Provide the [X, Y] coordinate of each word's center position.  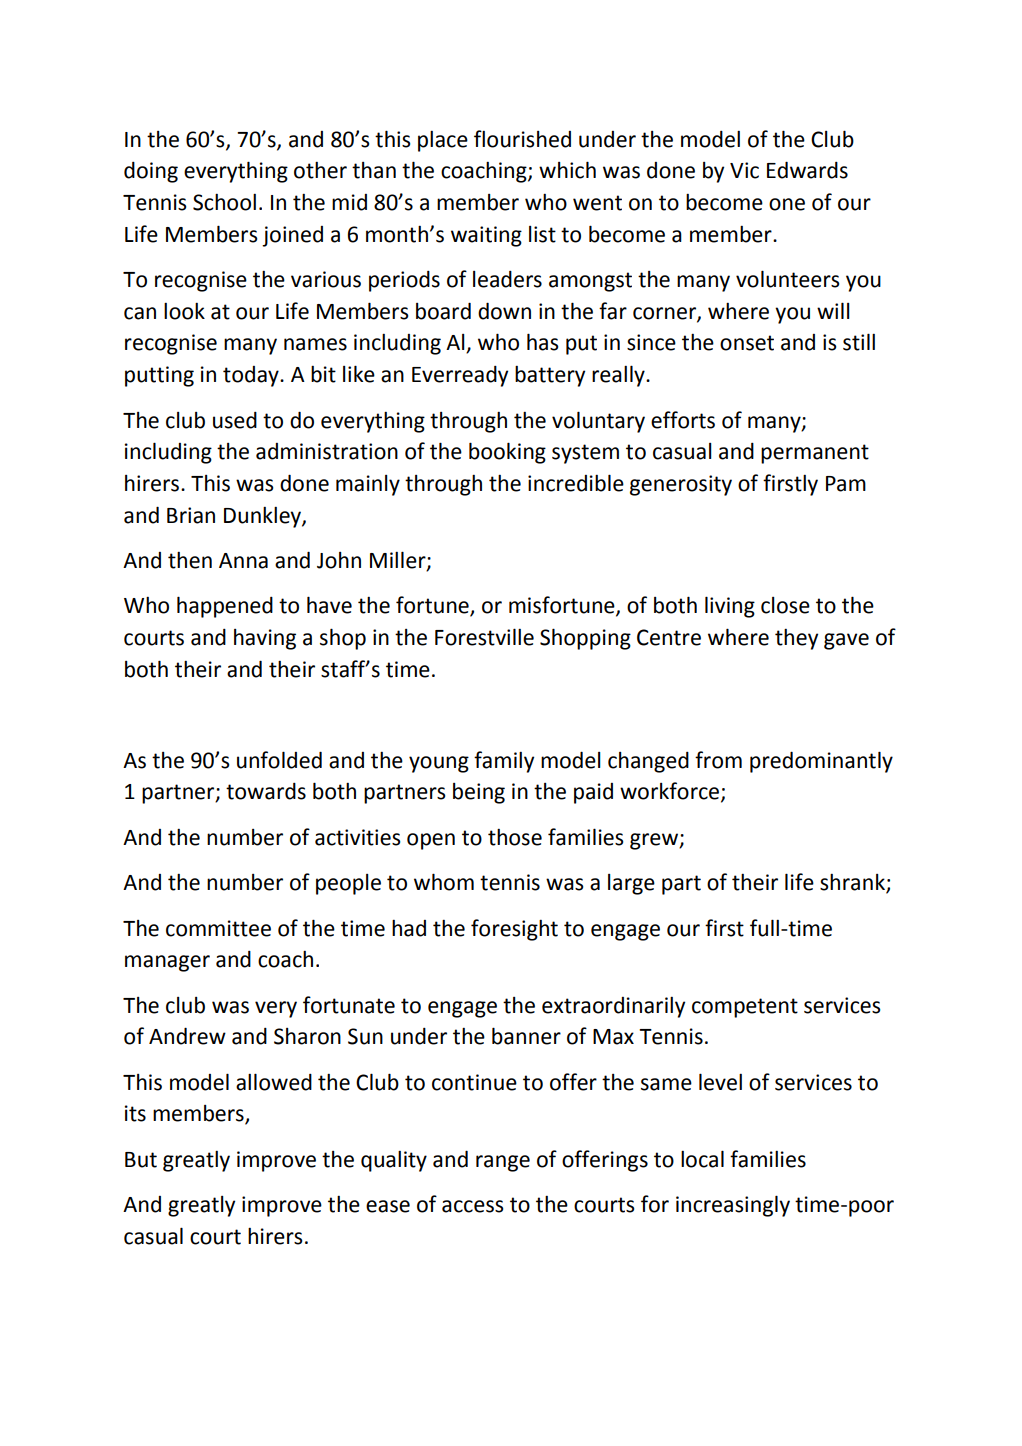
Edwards [807, 170]
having [265, 639]
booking [507, 453]
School [224, 202]
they [796, 639]
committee [218, 928]
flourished [522, 139]
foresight [514, 930]
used [235, 420]
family [504, 762]
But [141, 1160]
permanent [815, 454]
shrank [853, 883]
